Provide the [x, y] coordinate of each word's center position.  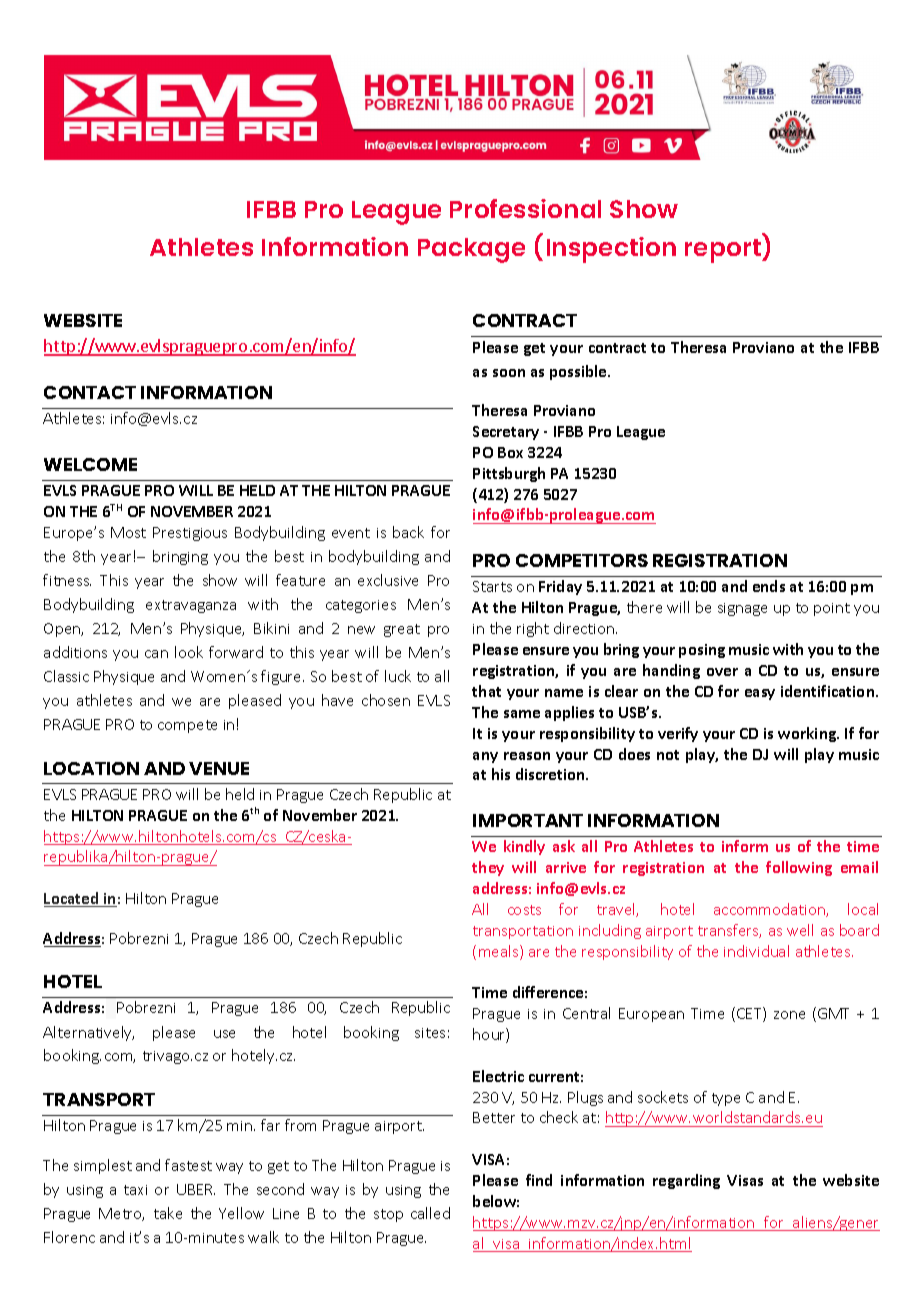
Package [471, 250]
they [488, 868]
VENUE [219, 768]
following [799, 868]
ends [769, 586]
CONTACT [90, 392]
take [168, 1213]
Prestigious [190, 534]
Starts [492, 586]
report [724, 251]
